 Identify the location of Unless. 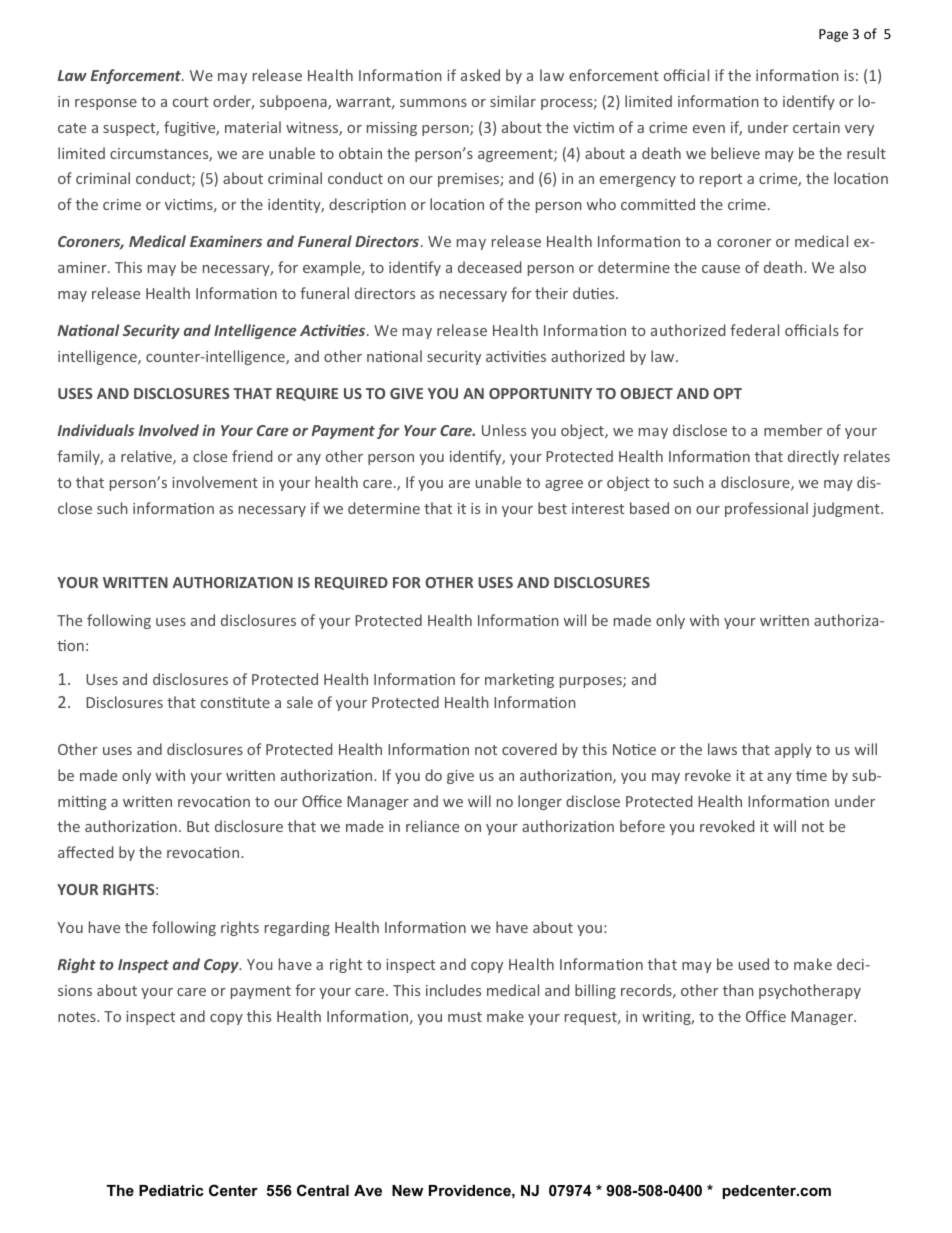
(504, 430).
